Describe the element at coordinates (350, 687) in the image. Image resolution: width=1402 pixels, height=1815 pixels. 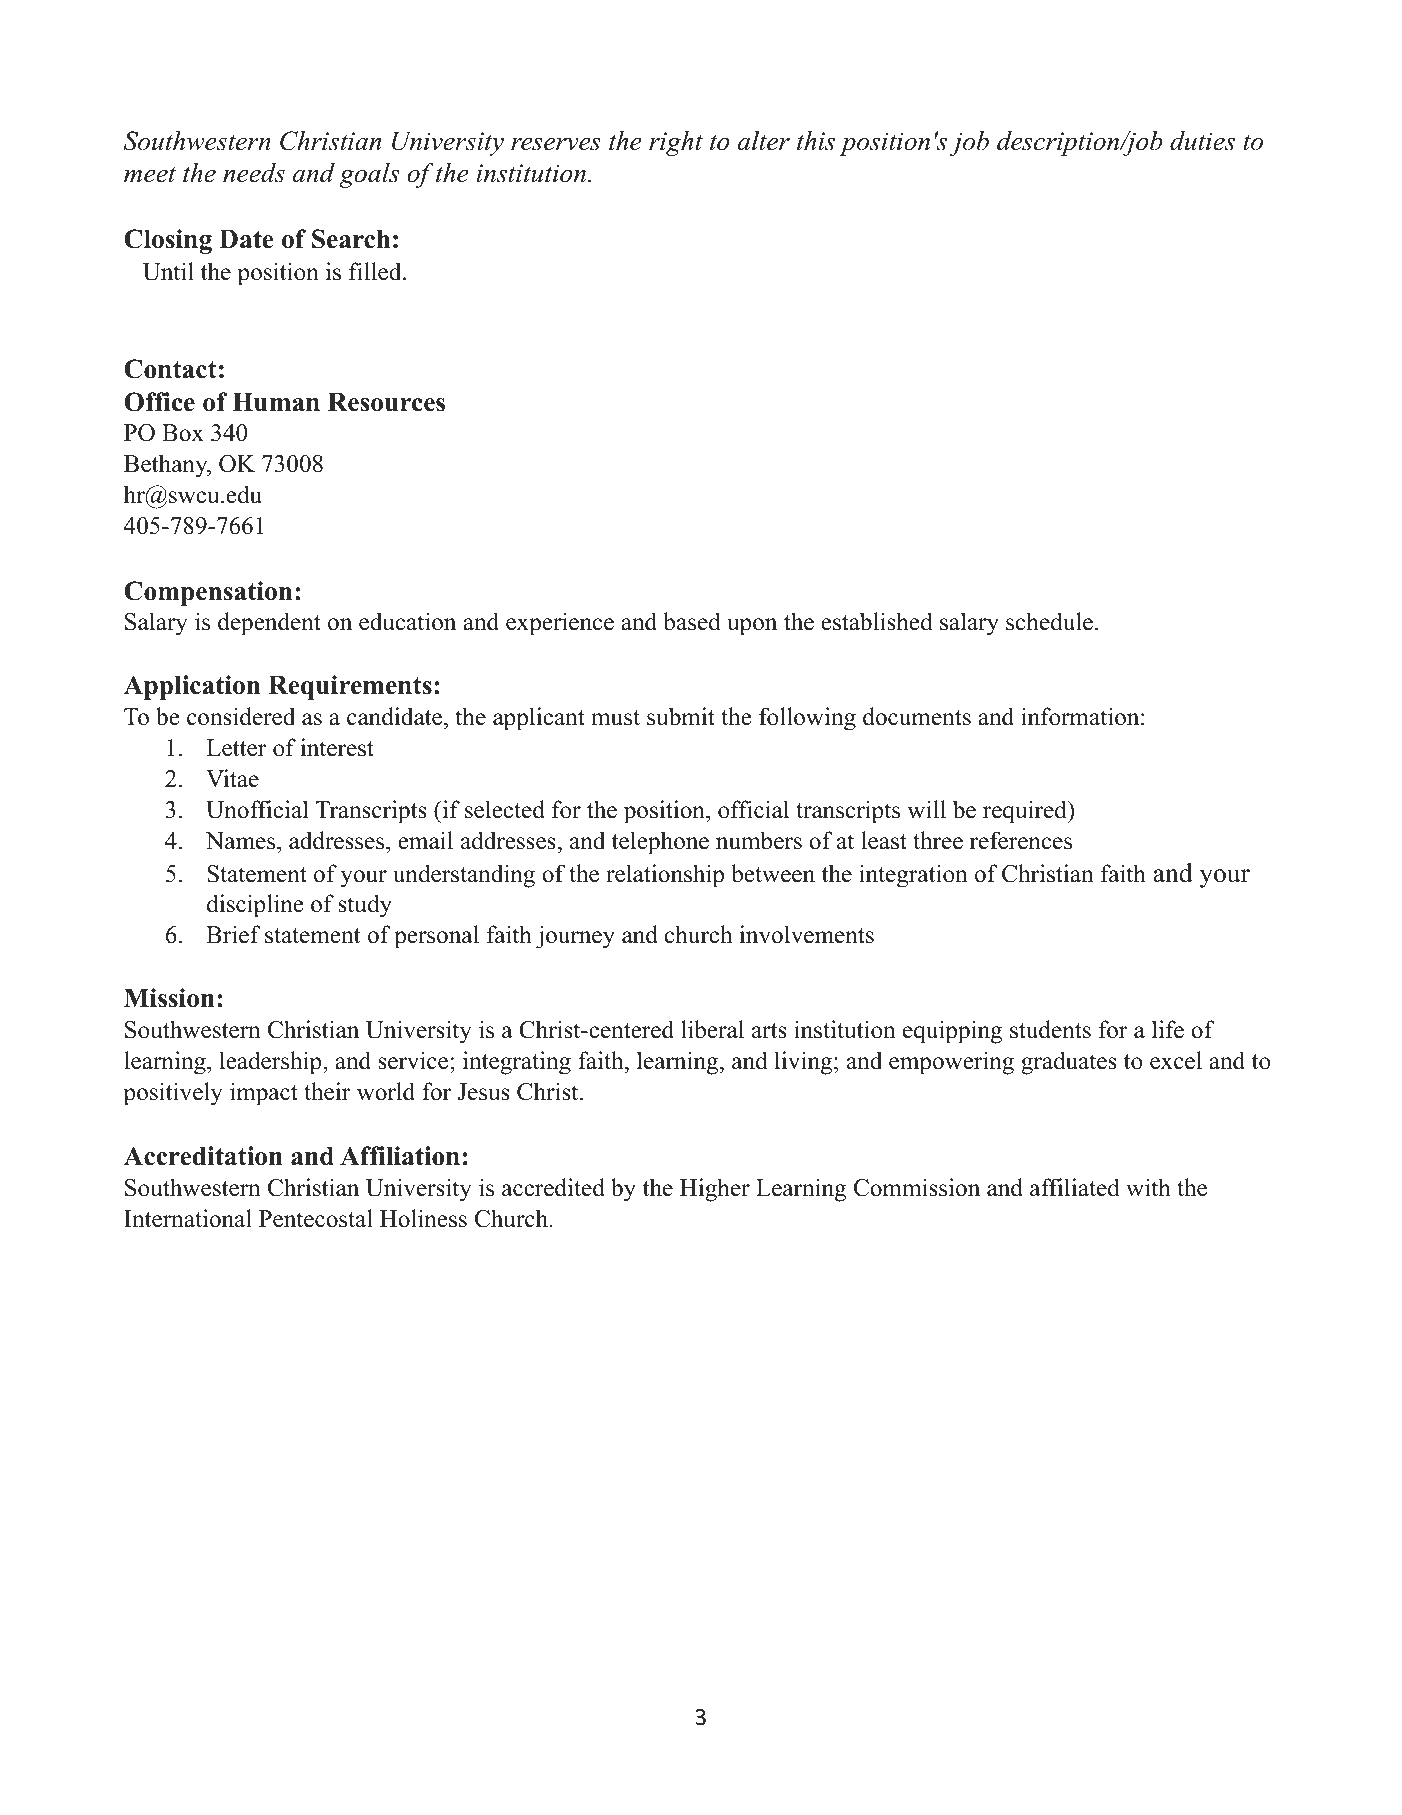
I see `Requirements` at that location.
